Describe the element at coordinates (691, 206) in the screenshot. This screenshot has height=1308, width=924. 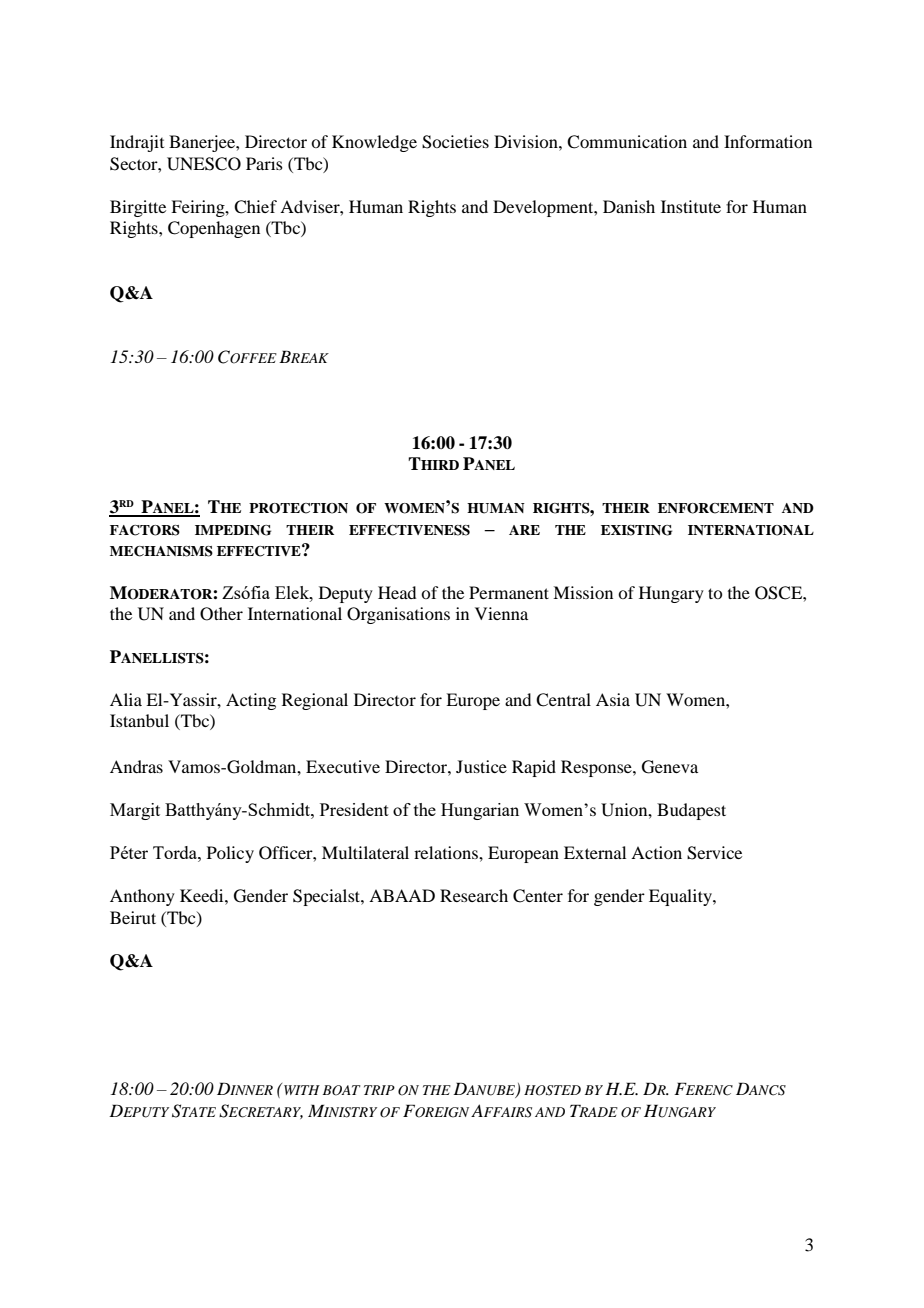
I see `Institute` at that location.
